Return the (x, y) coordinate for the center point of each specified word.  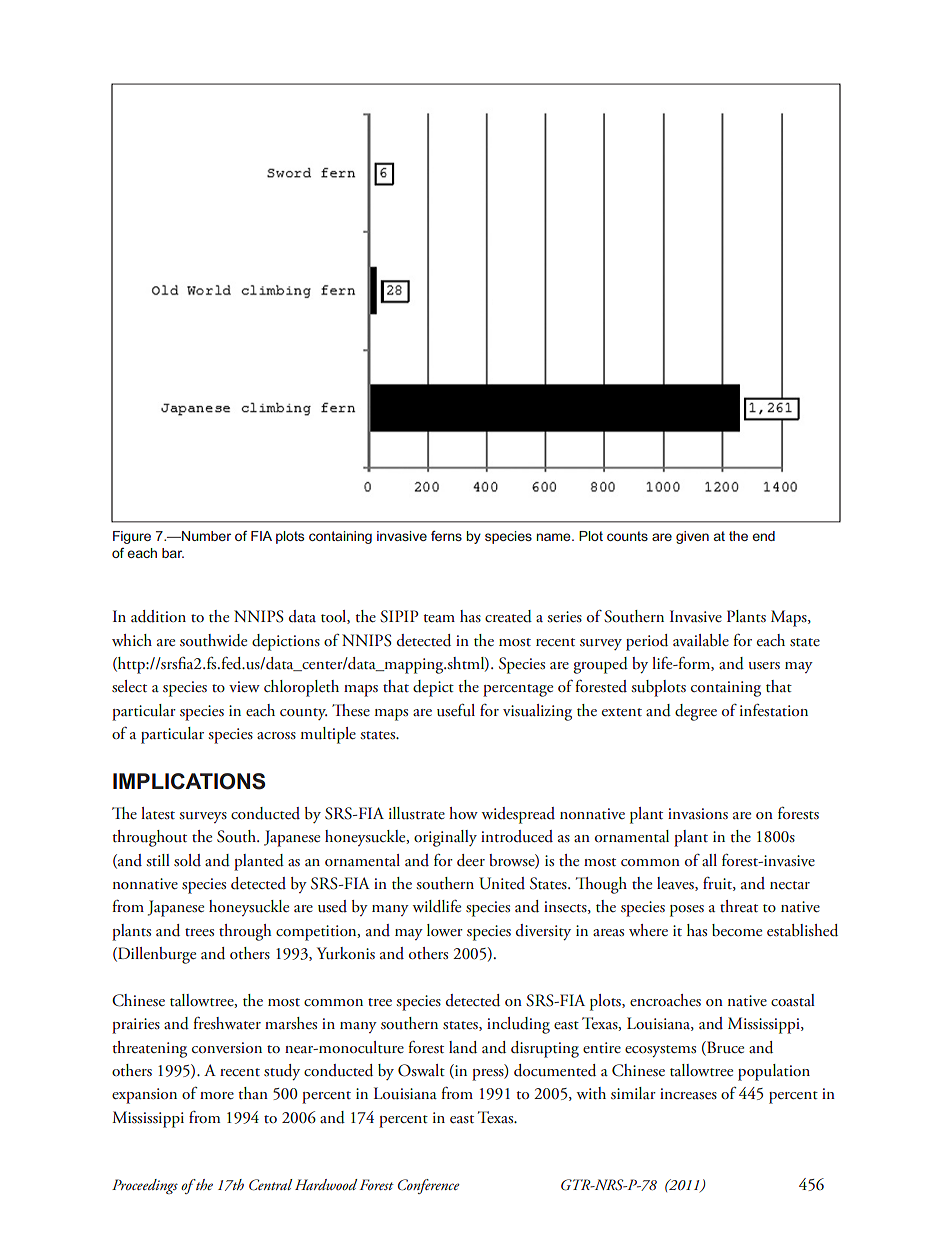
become (737, 930)
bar (173, 553)
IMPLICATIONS (189, 781)
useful (456, 710)
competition (317, 933)
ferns (446, 536)
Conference (429, 1186)
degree (696, 712)
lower (445, 930)
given (692, 537)
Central (270, 1185)
